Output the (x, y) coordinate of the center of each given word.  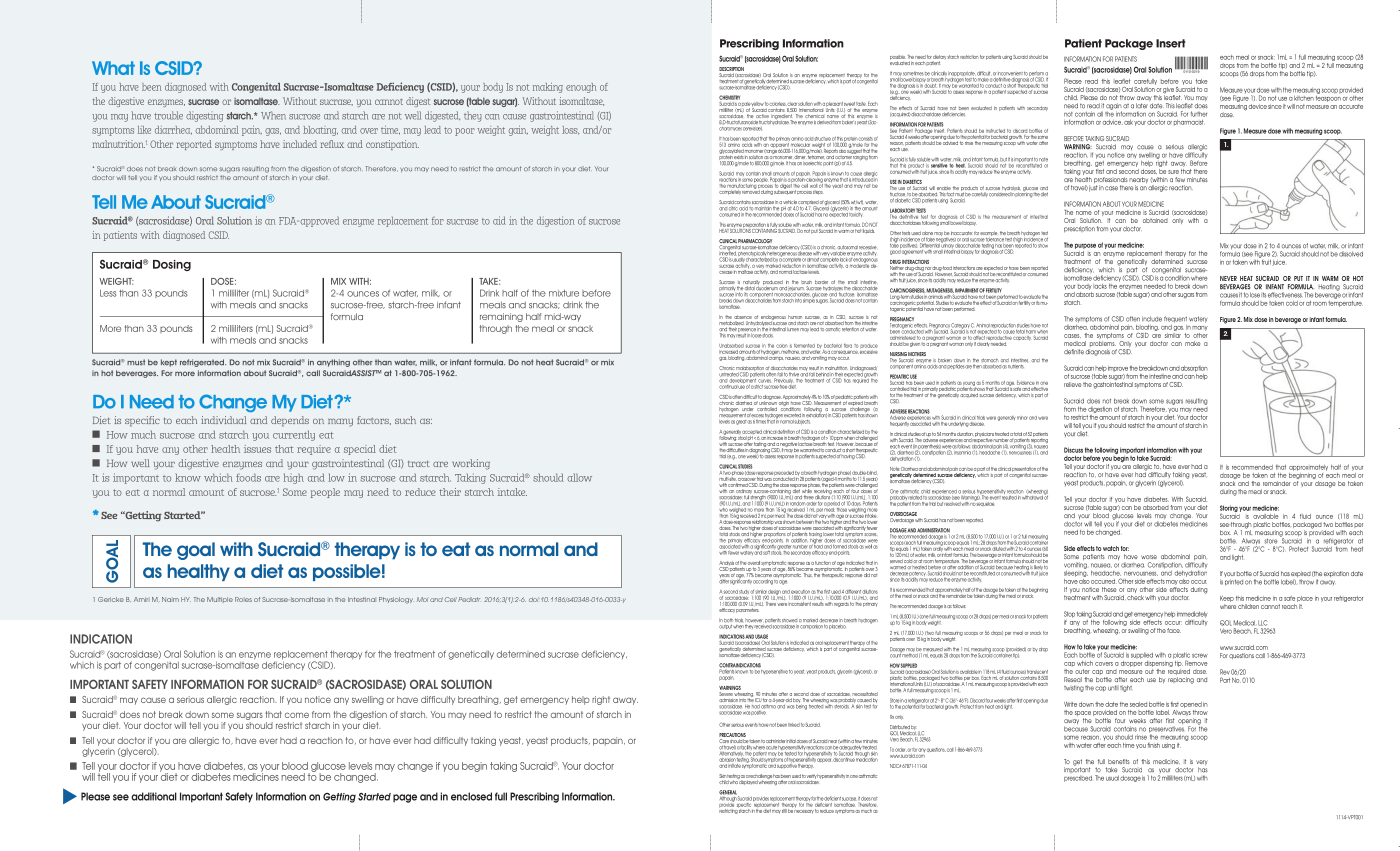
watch (1111, 548)
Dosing (172, 265)
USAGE (761, 637)
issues (257, 449)
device (1258, 106)
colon (782, 346)
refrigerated (203, 363)
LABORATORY (902, 211)
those (842, 510)
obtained (1155, 220)
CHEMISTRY (729, 98)
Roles (243, 599)
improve (1118, 369)
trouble (168, 115)
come (297, 715)
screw (1200, 655)
